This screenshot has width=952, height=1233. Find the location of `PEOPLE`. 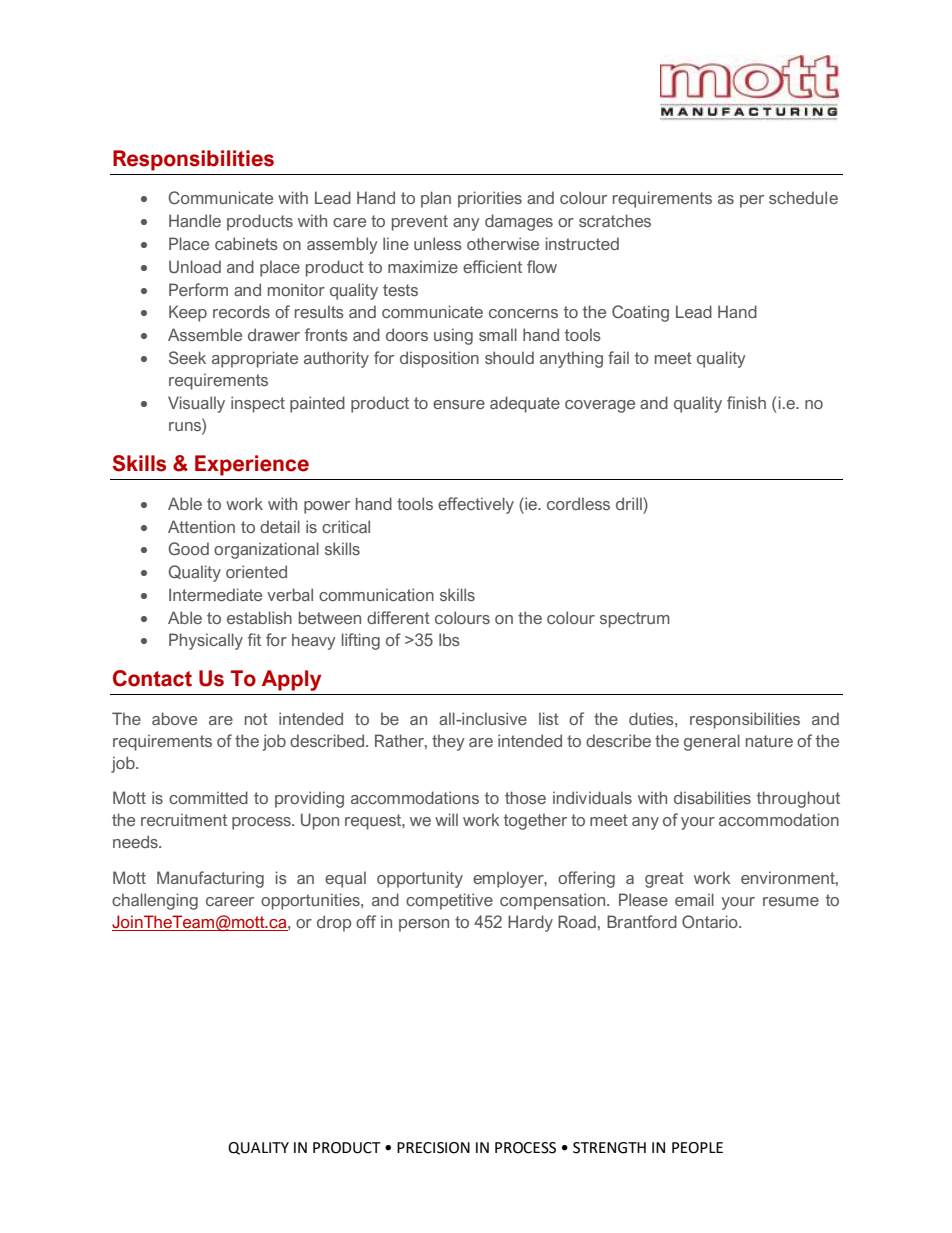

PEOPLE is located at coordinates (697, 1148).
